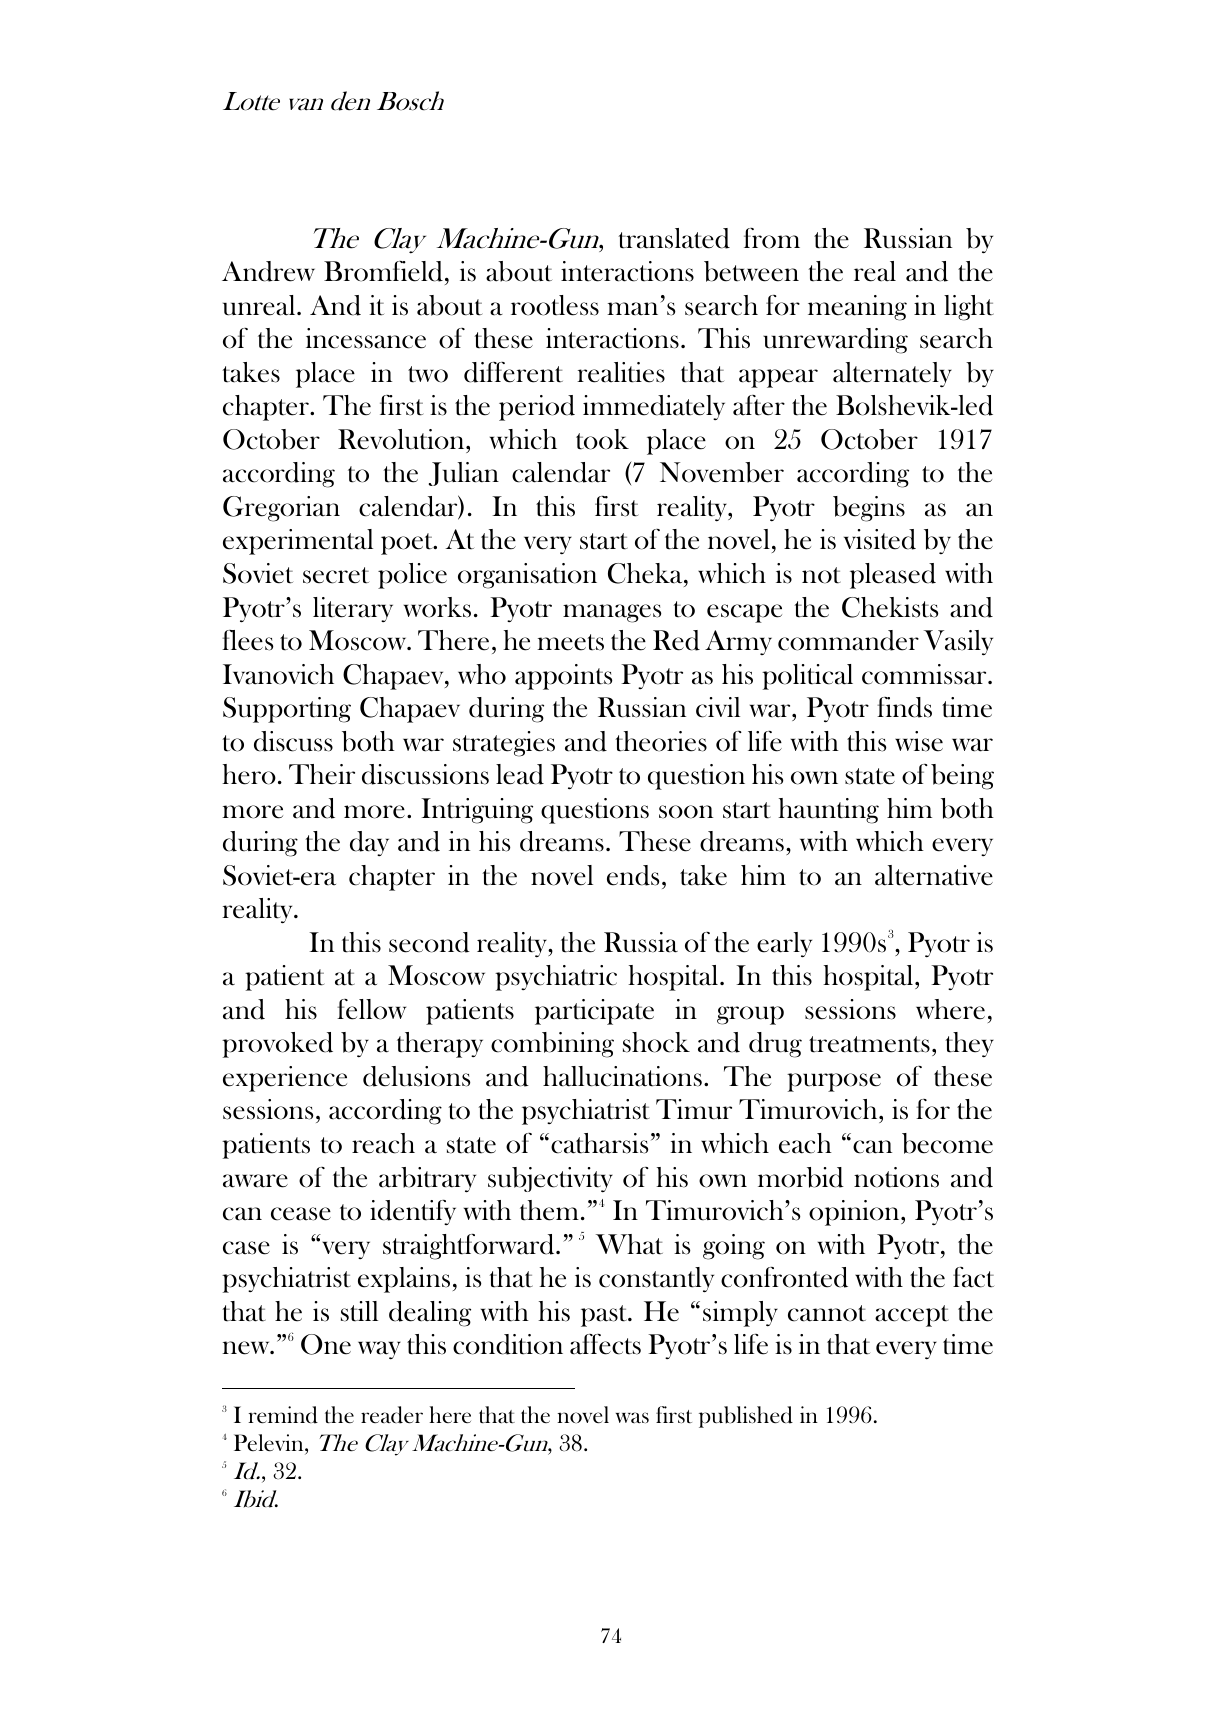 This screenshot has height=1736, width=1222. Describe the element at coordinates (828, 811) in the screenshot. I see `haunting` at that location.
